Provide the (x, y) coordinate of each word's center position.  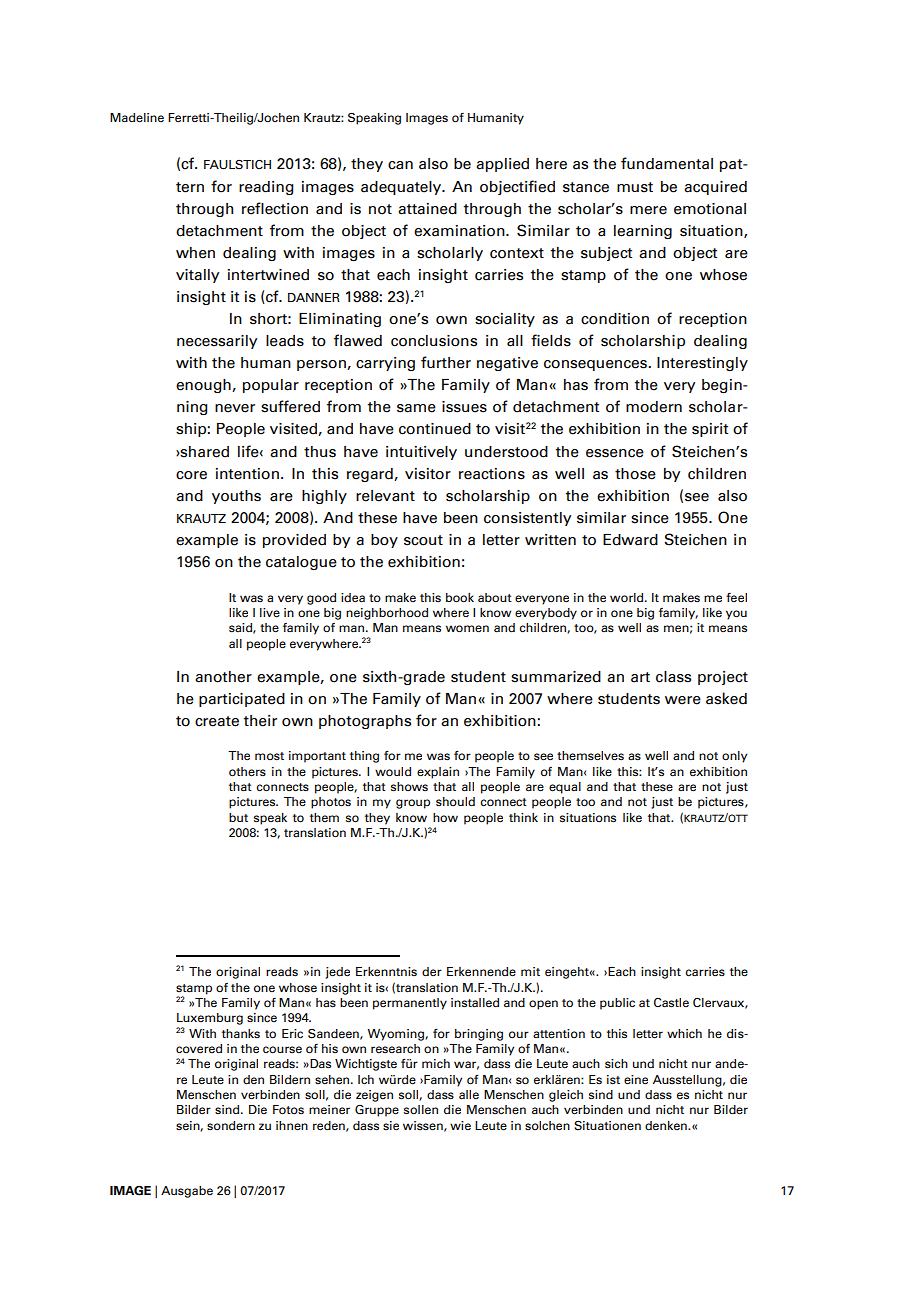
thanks (241, 1033)
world (628, 597)
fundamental (667, 163)
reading (266, 188)
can (400, 165)
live (270, 612)
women (467, 628)
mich (436, 1063)
